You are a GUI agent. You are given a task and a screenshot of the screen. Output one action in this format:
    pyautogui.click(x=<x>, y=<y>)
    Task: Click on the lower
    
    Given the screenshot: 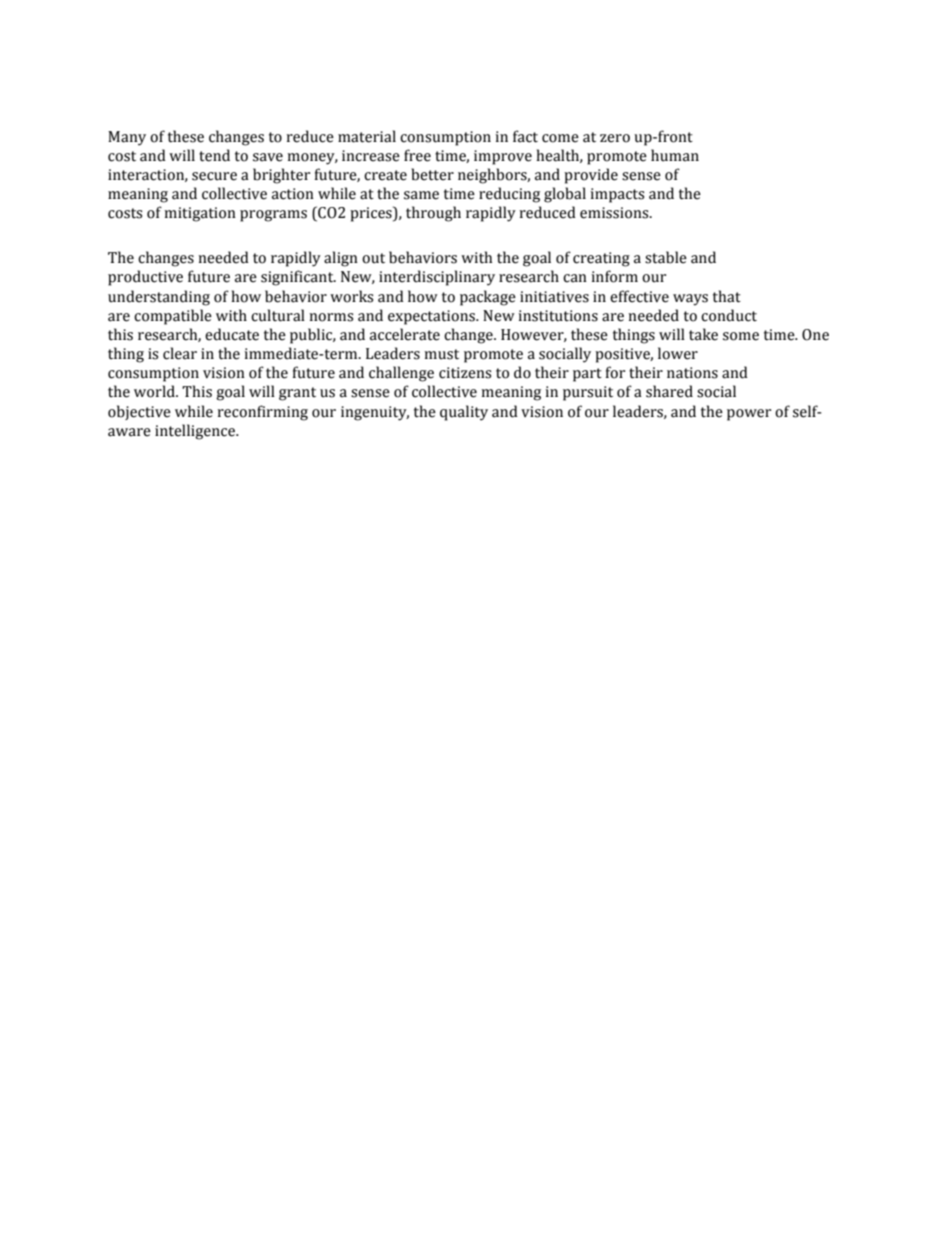 What is the action you would take?
    pyautogui.click(x=678, y=353)
